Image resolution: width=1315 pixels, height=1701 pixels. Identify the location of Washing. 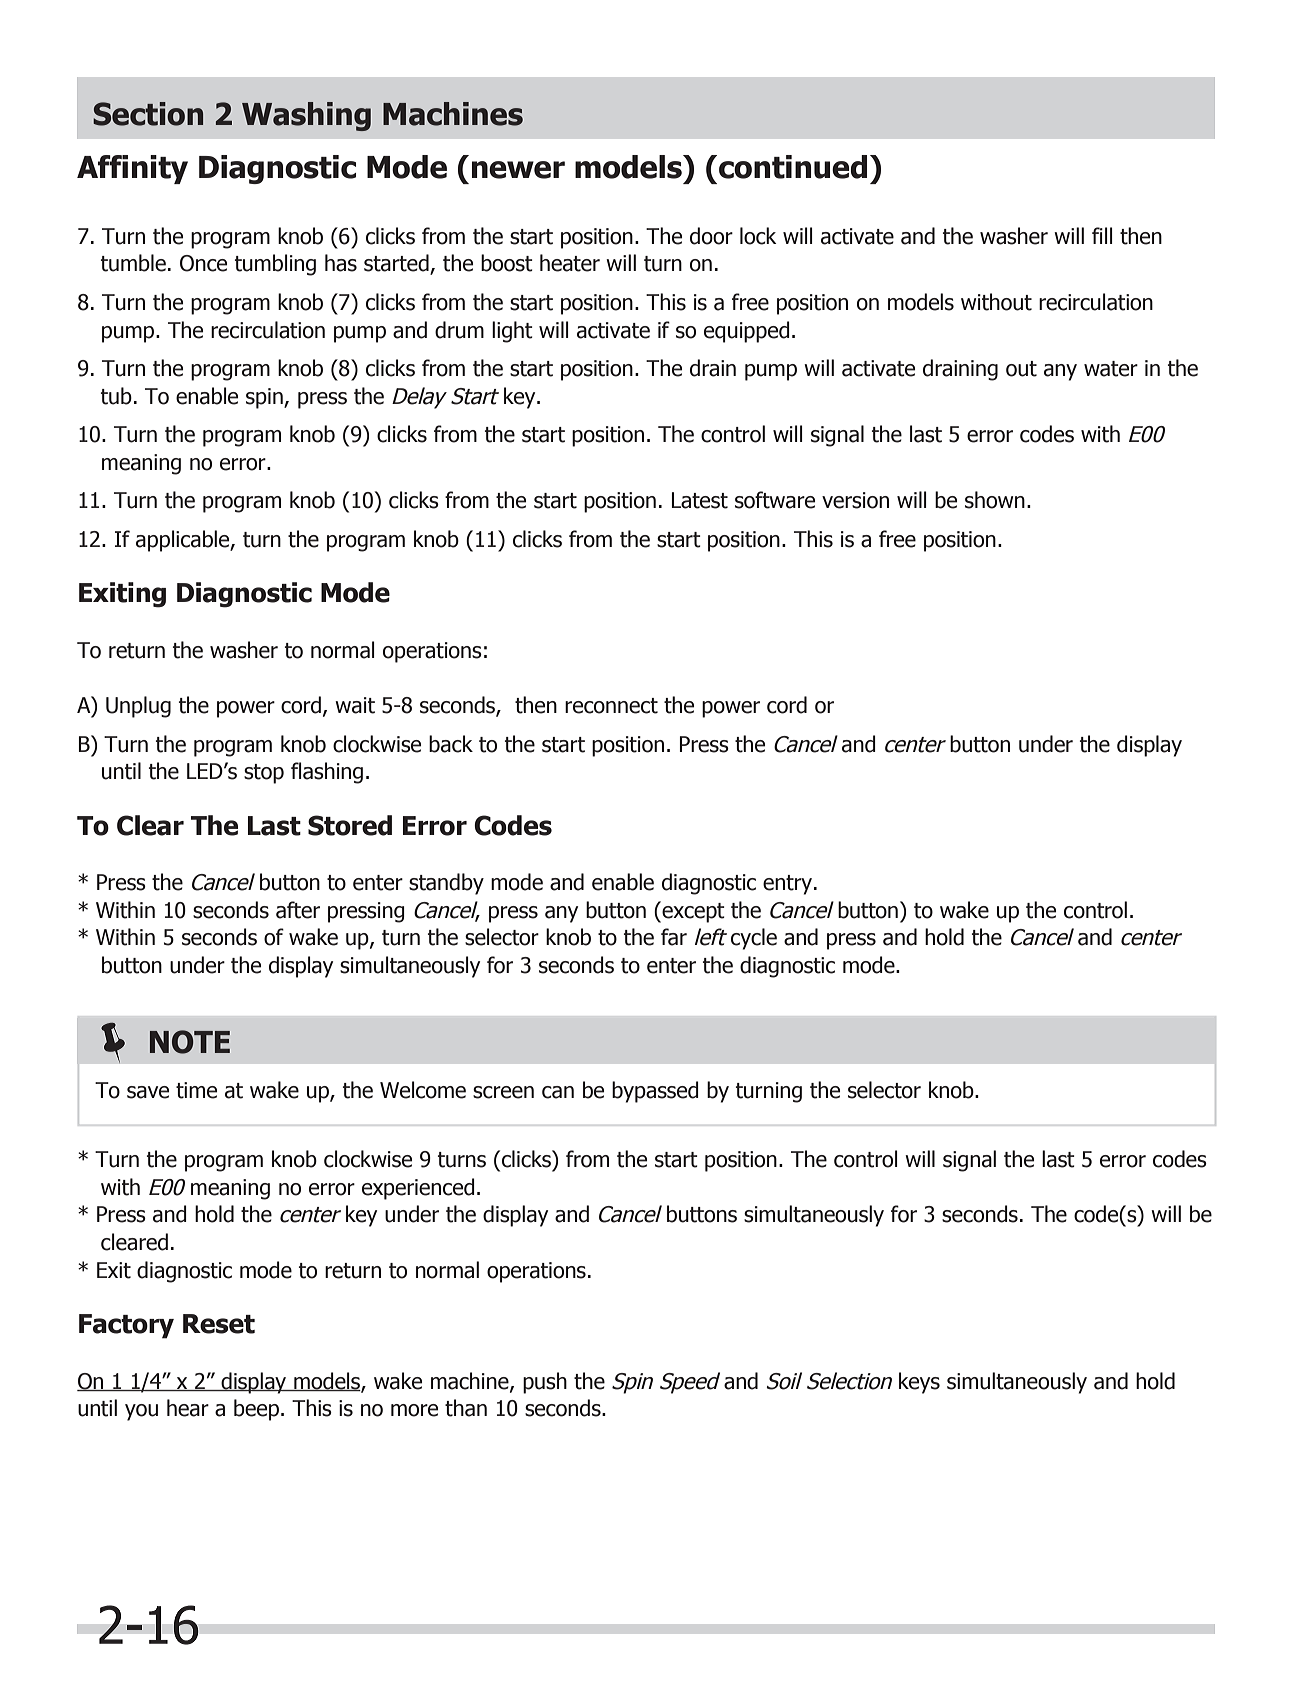
(306, 116).
